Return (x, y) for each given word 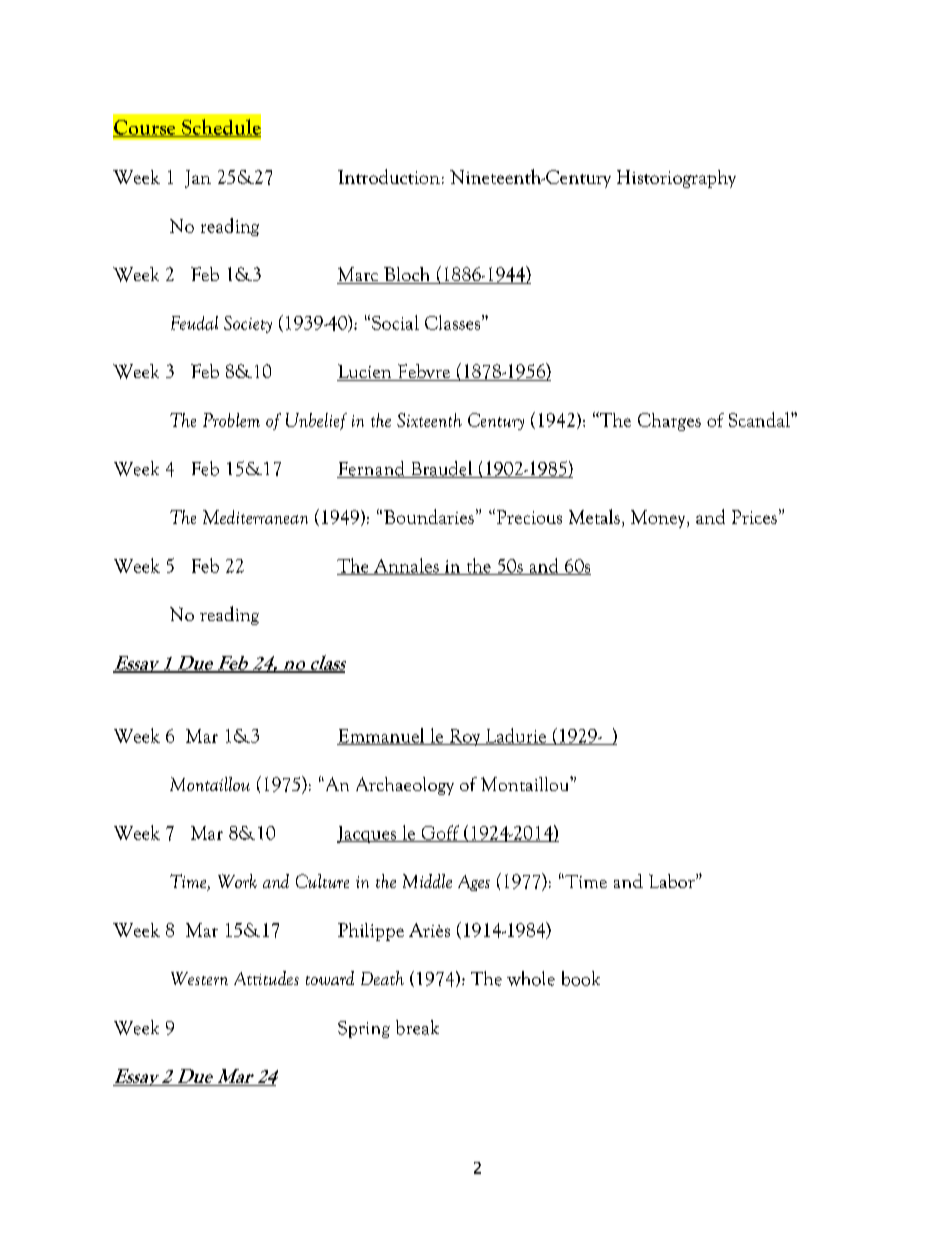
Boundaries (429, 516)
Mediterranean (255, 517)
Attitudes (266, 978)
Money (659, 519)
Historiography (676, 179)
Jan (198, 179)
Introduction (389, 176)
